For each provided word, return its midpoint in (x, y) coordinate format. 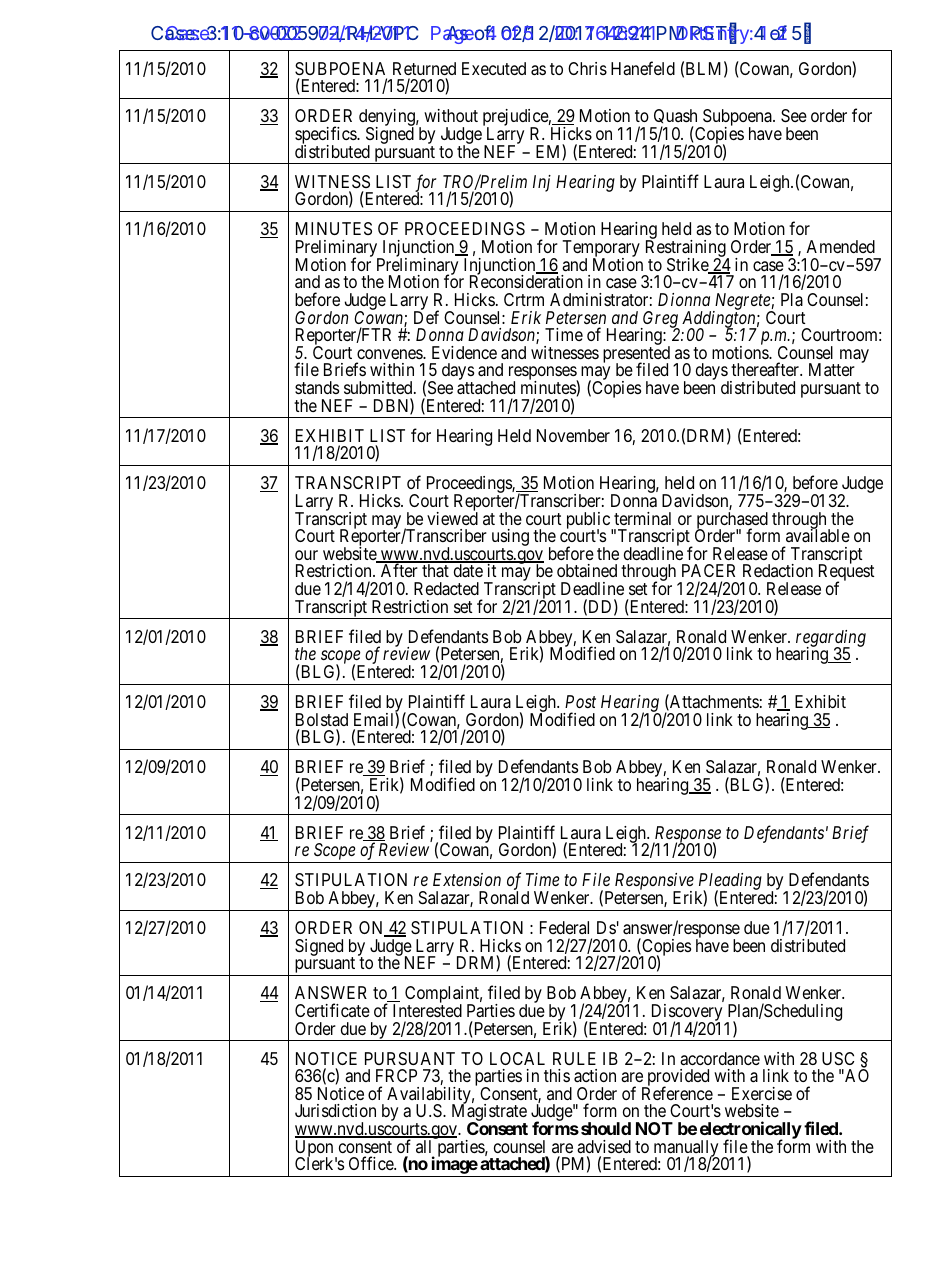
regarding (831, 639)
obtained (587, 571)
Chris (587, 68)
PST (709, 33)
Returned (424, 68)
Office (372, 1163)
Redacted (446, 589)
